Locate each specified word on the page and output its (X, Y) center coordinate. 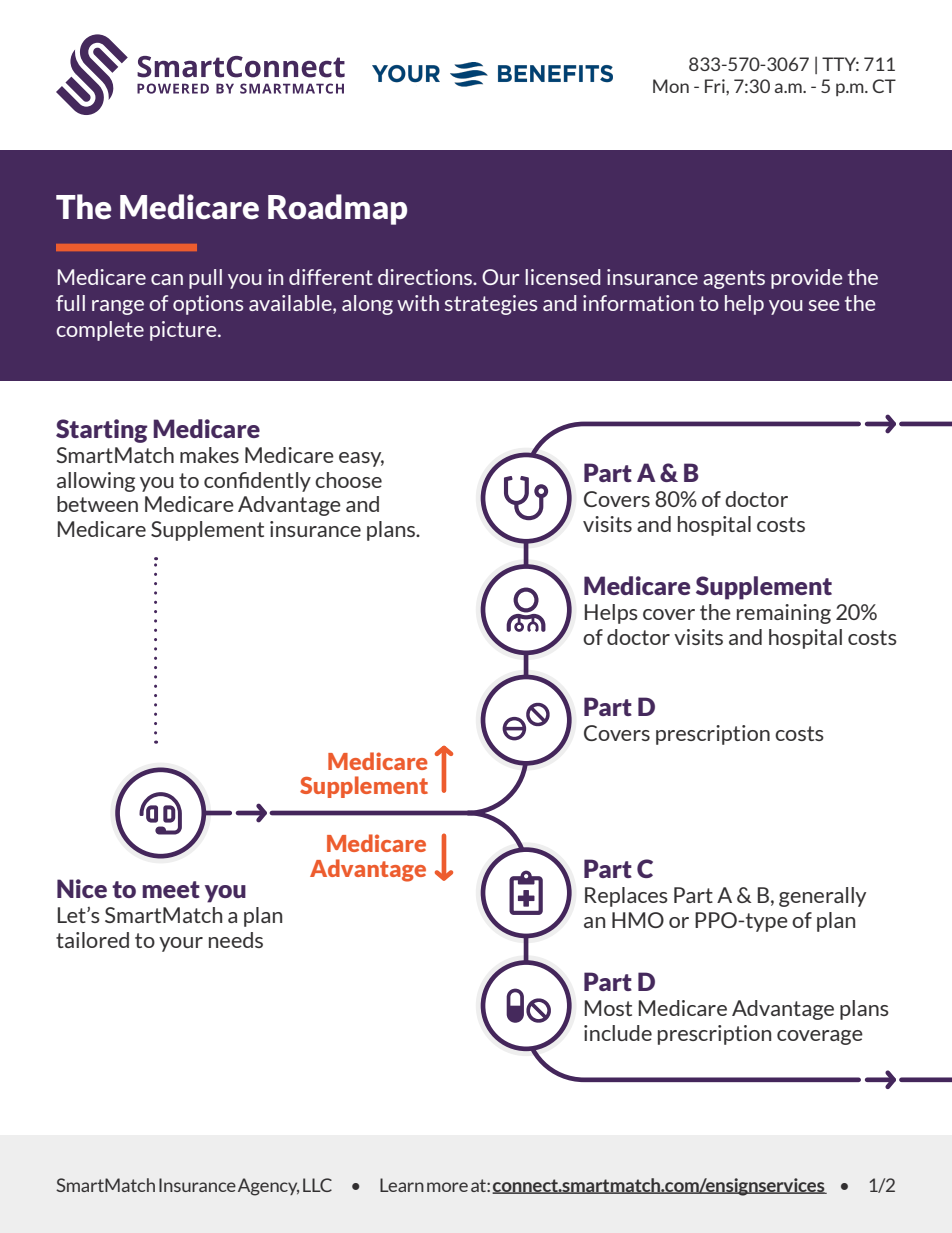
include (618, 1033)
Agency (268, 1187)
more (447, 1187)
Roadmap (337, 209)
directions (426, 277)
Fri (716, 86)
